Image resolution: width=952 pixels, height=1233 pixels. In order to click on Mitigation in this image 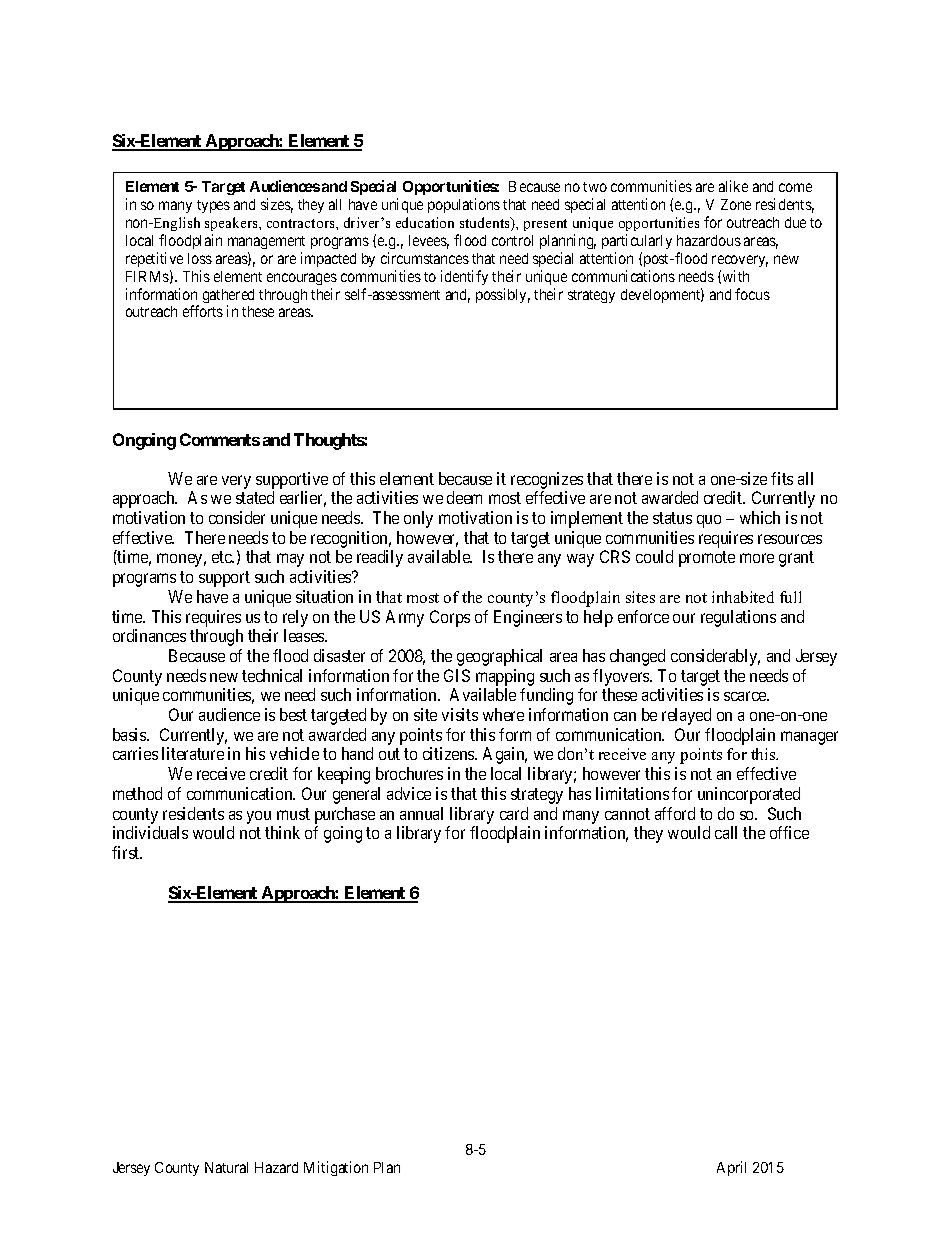, I will do `click(336, 1168)`.
